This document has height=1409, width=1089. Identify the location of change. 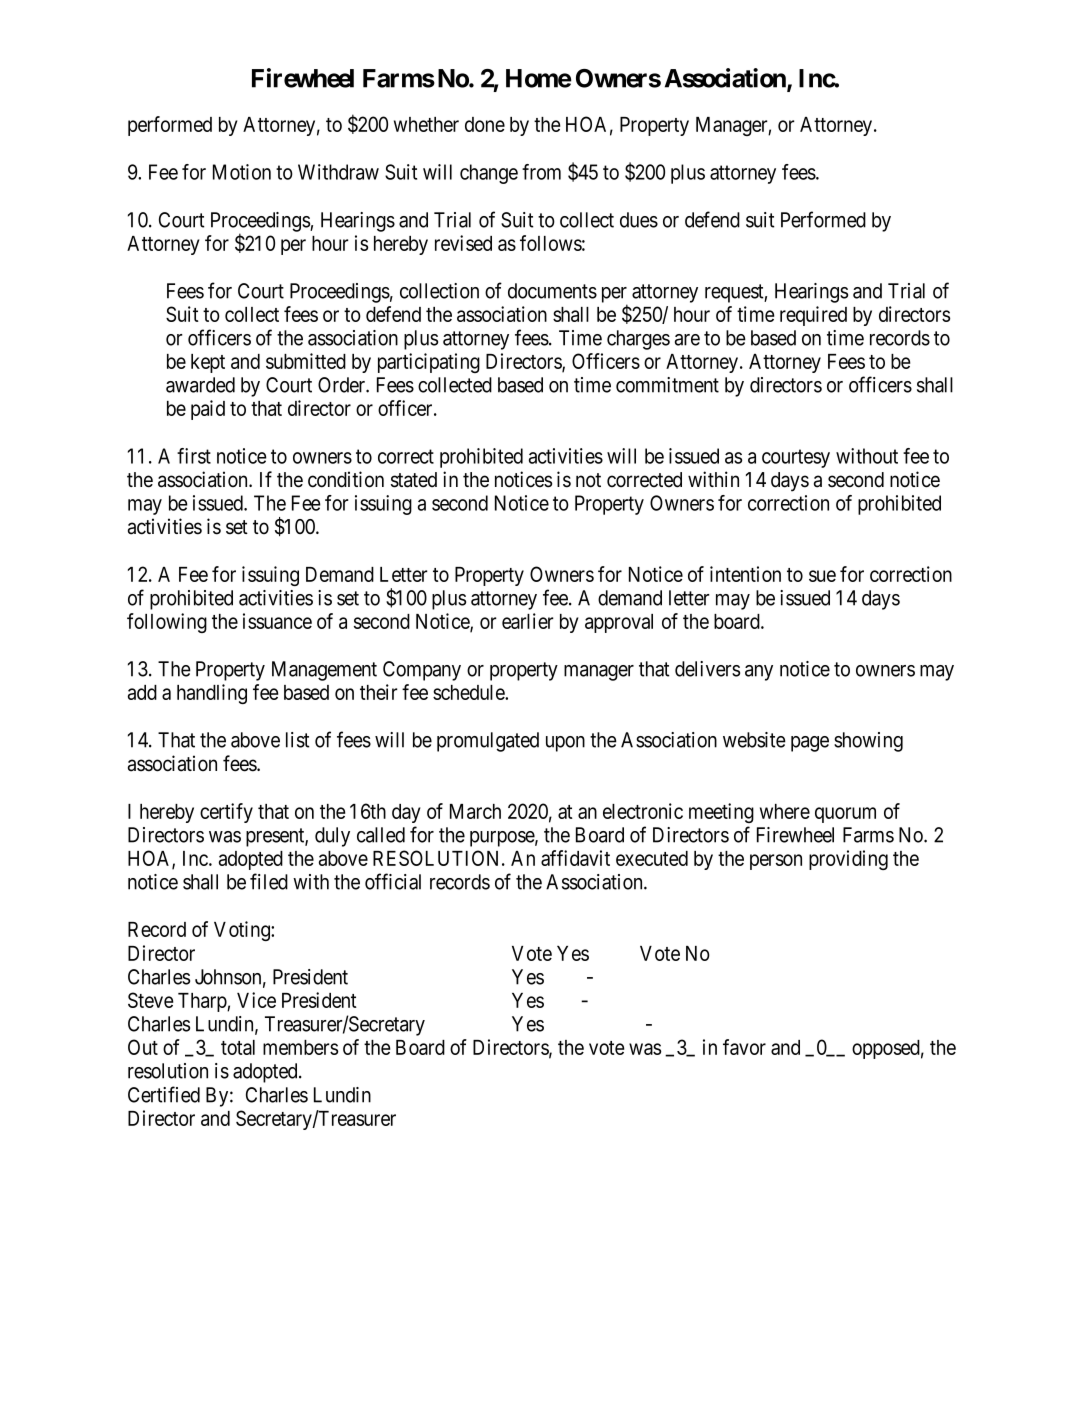
(489, 174).
